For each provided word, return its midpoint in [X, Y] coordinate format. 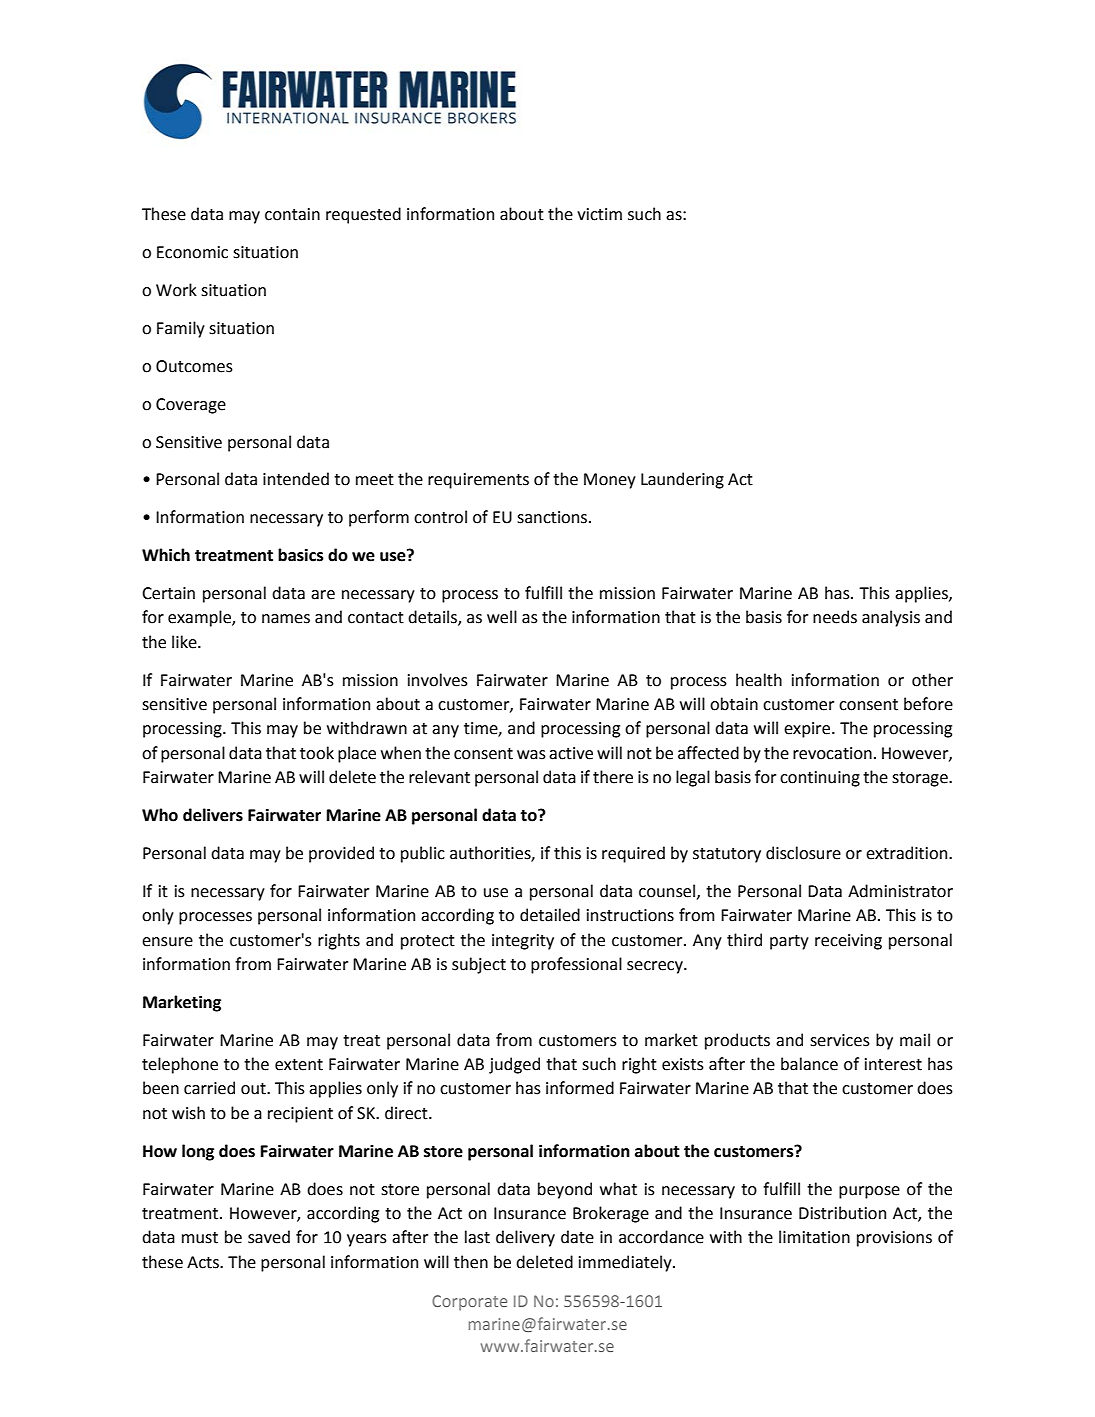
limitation [814, 1237]
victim [599, 214]
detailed [550, 915]
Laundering [682, 480]
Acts [204, 1262]
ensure [167, 942]
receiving [848, 942]
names [286, 619]
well [502, 617]
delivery [525, 1238]
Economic [192, 252]
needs [835, 617]
